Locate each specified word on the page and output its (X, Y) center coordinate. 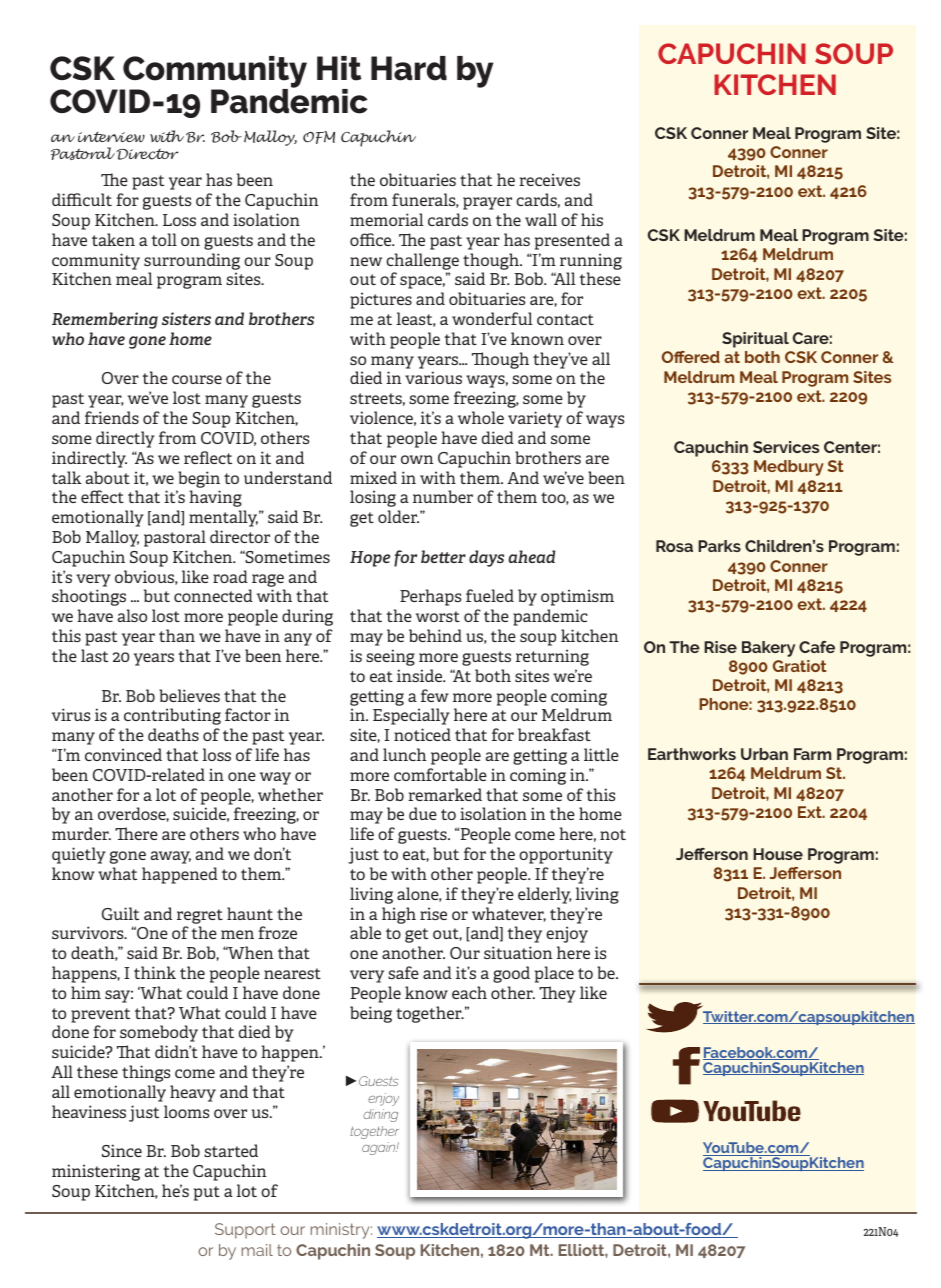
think (155, 972)
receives (549, 179)
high (399, 915)
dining (380, 1115)
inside (421, 675)
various (433, 377)
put (207, 1193)
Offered (691, 357)
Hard (409, 68)
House (778, 854)
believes (189, 695)
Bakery (768, 649)
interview (111, 137)
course (197, 379)
